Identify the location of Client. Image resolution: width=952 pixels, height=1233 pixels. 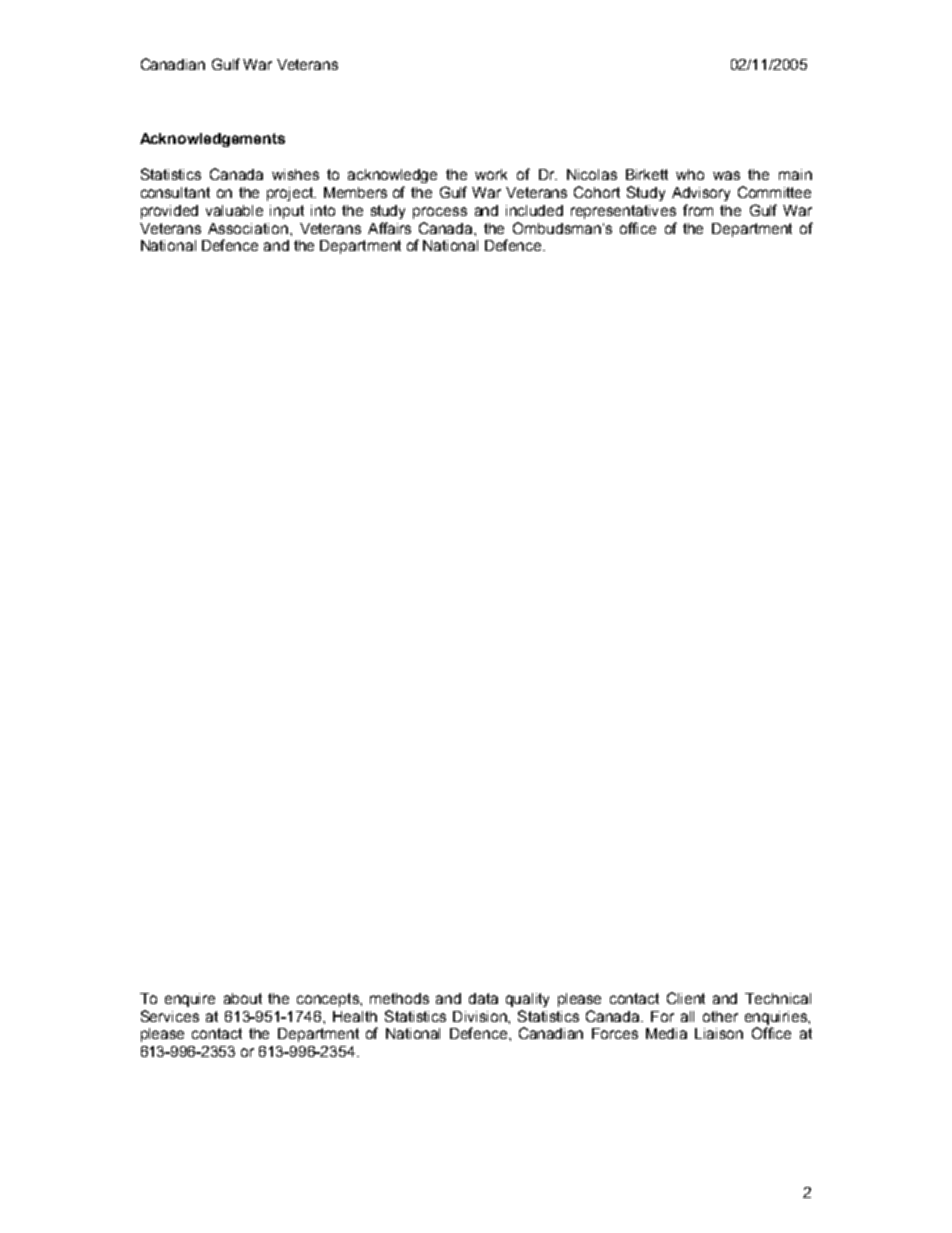
(686, 998).
